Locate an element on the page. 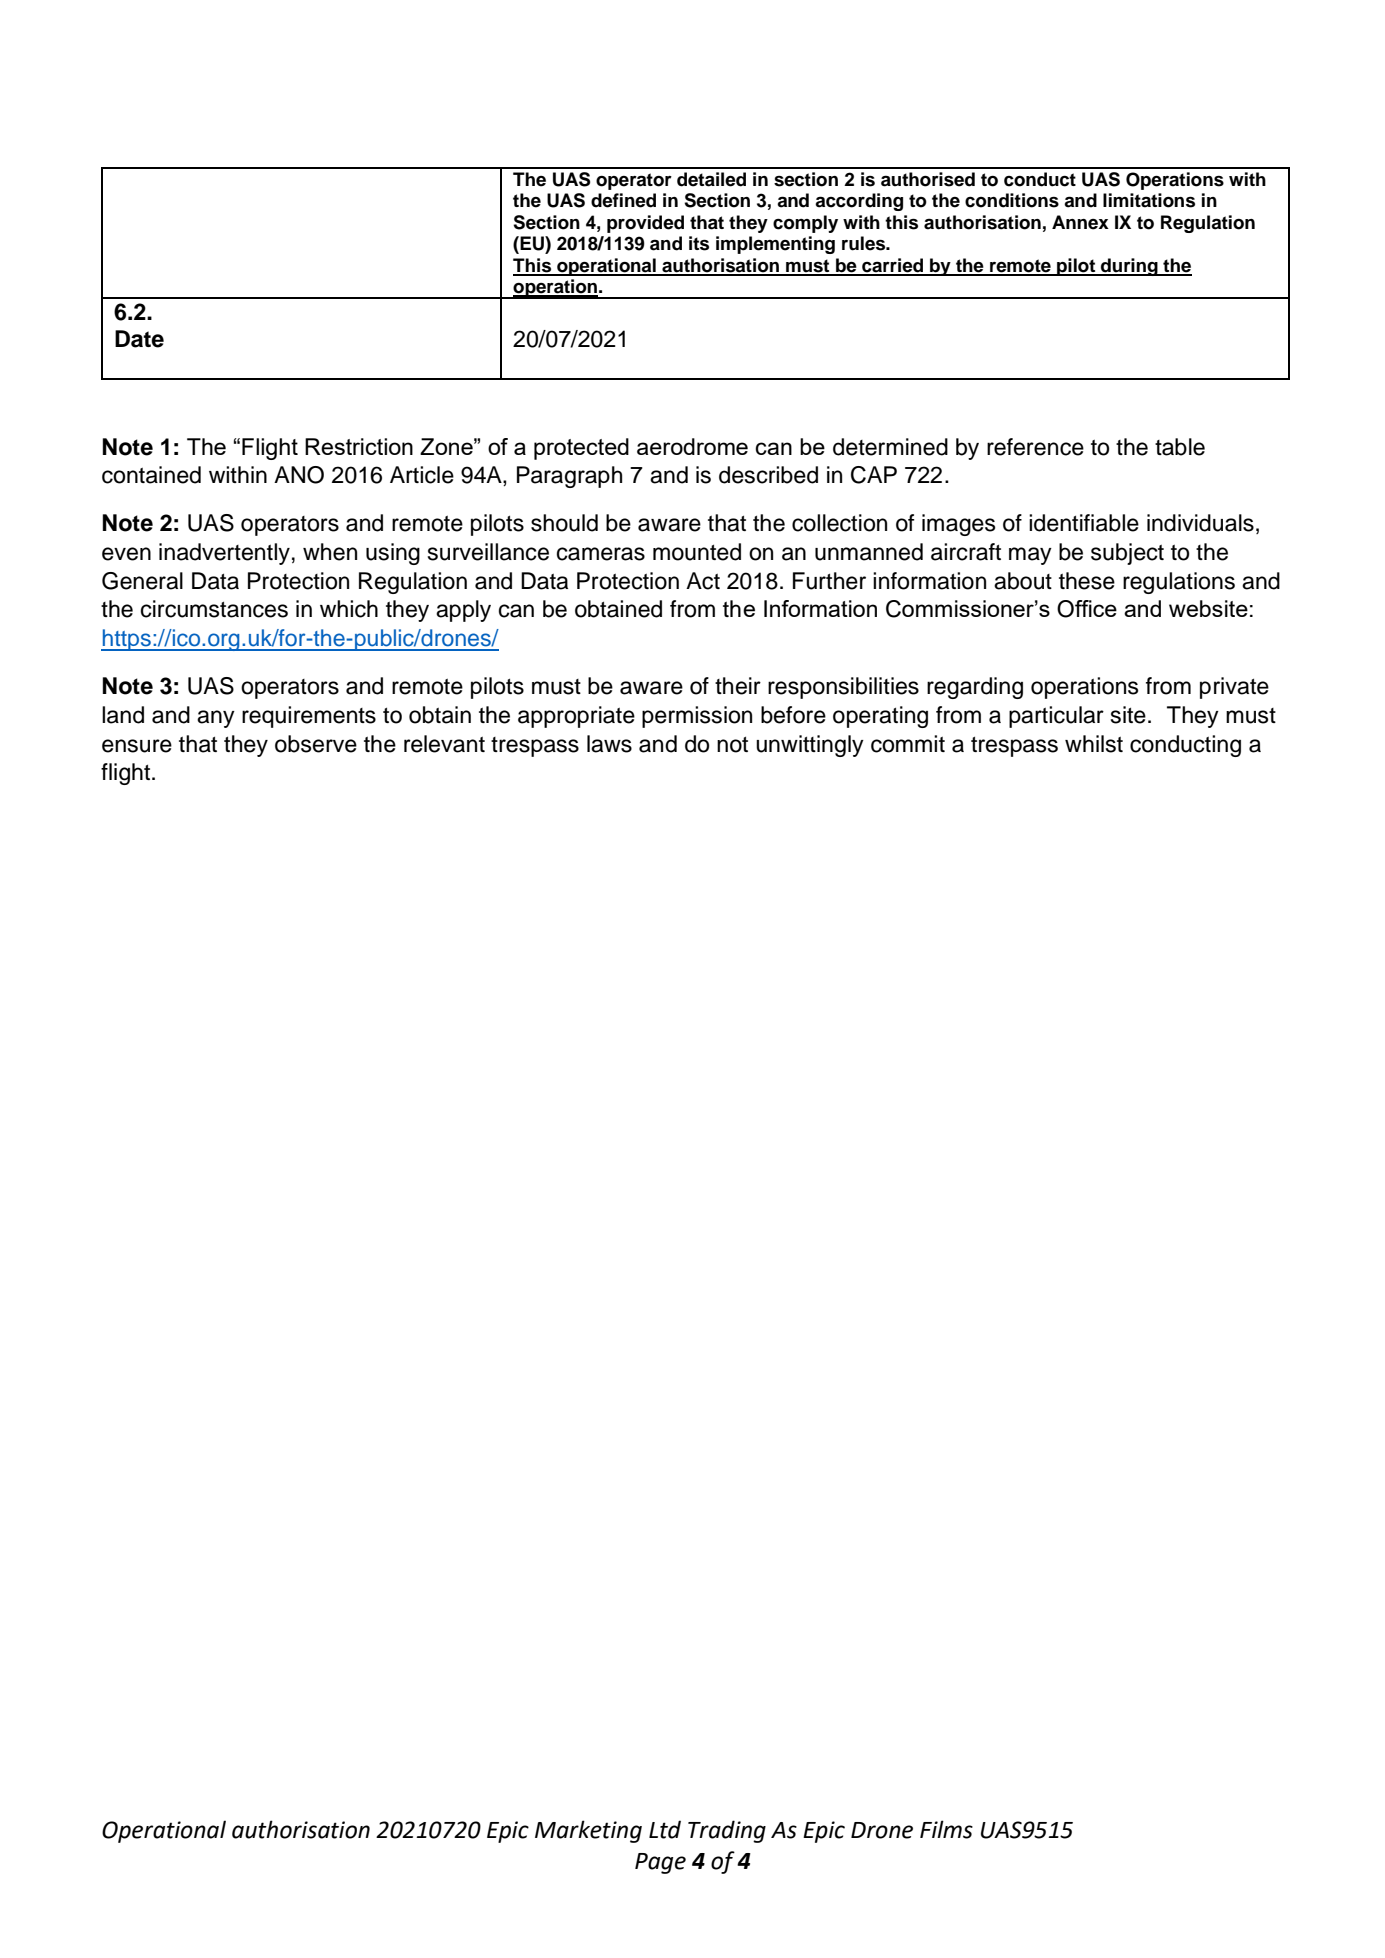  Annex is located at coordinates (1080, 222).
